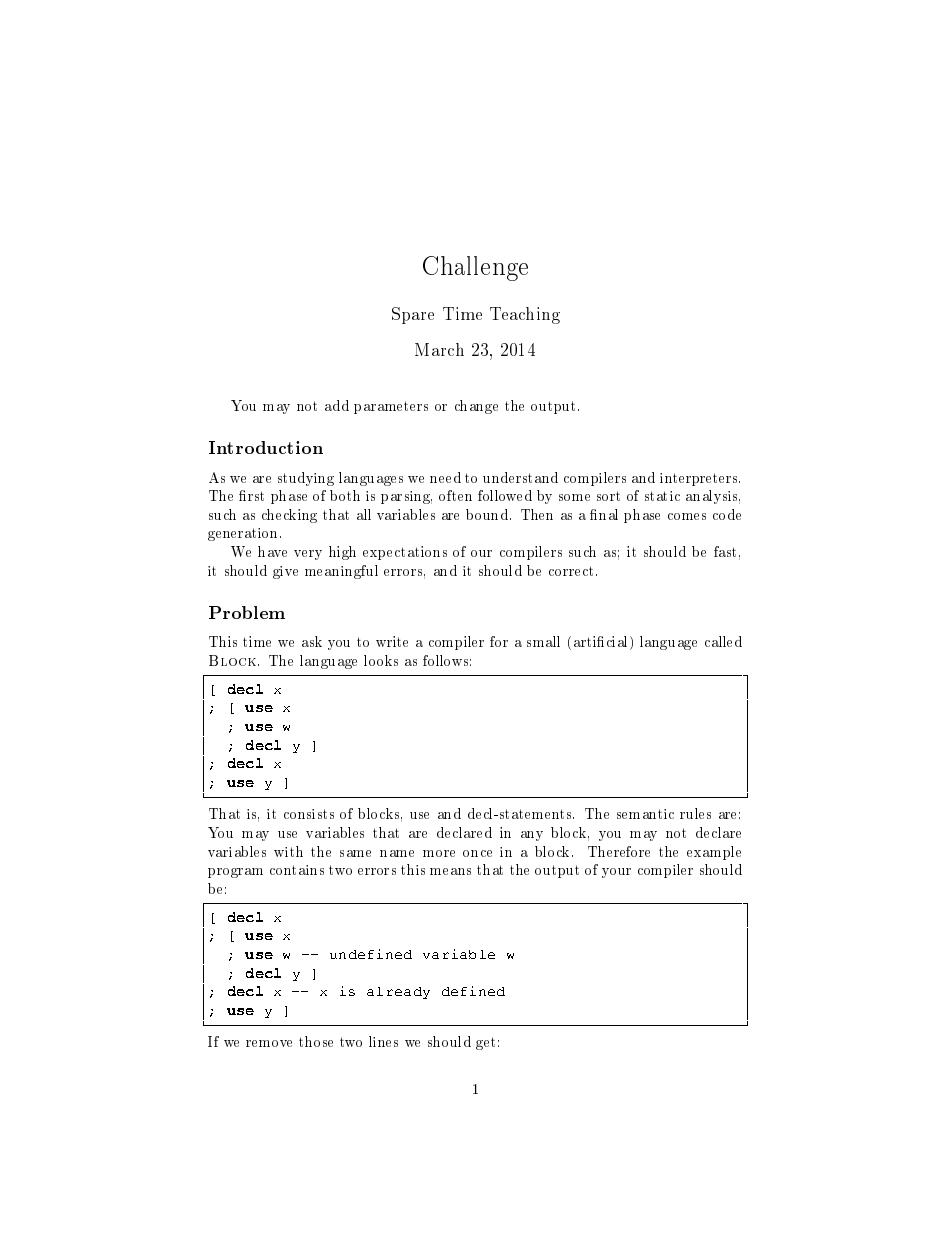 The width and height of the screenshot is (952, 1233). Describe the element at coordinates (316, 1041) in the screenshot. I see `those` at that location.
